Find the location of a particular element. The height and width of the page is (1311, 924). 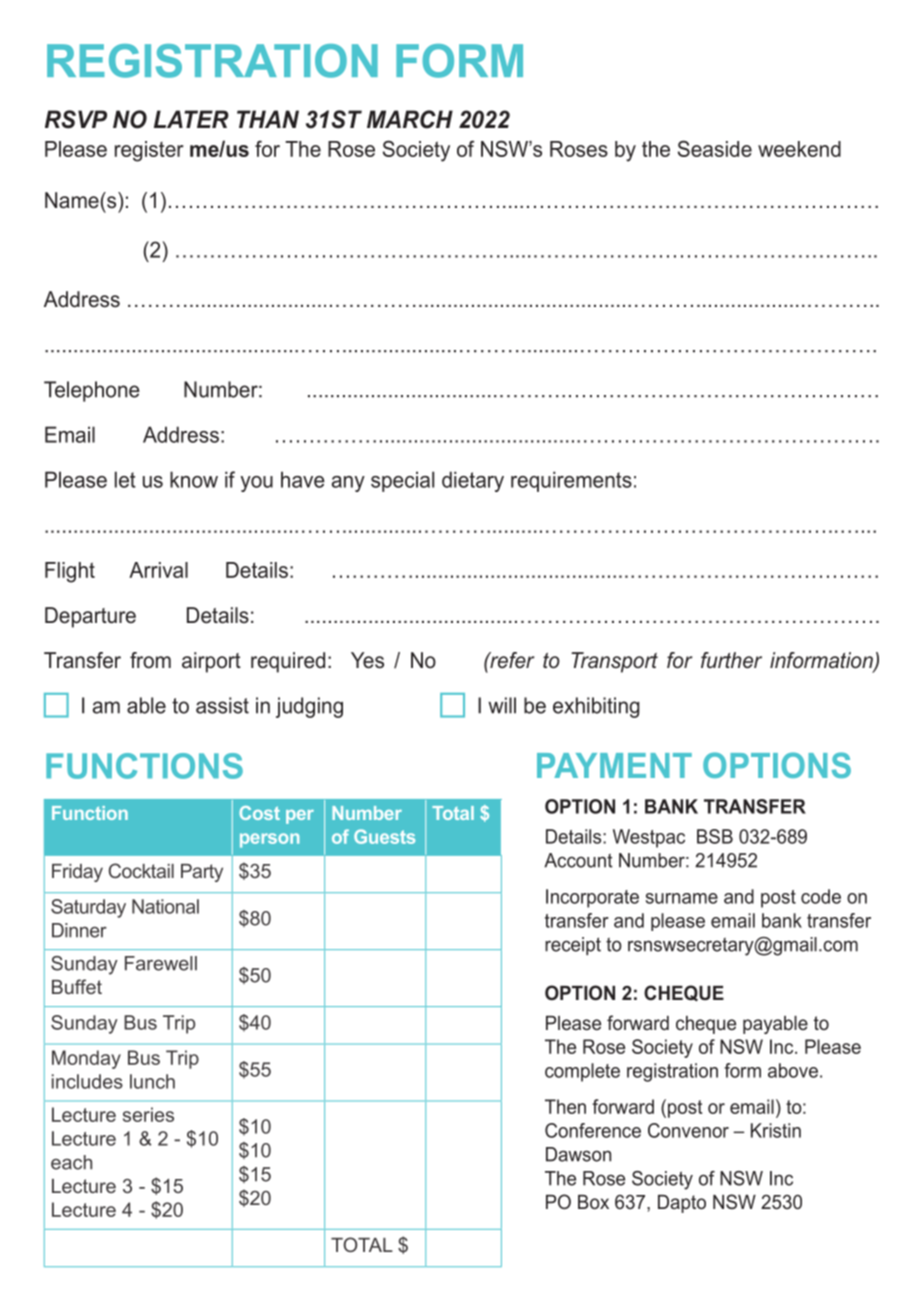

BSB is located at coordinates (715, 836).
